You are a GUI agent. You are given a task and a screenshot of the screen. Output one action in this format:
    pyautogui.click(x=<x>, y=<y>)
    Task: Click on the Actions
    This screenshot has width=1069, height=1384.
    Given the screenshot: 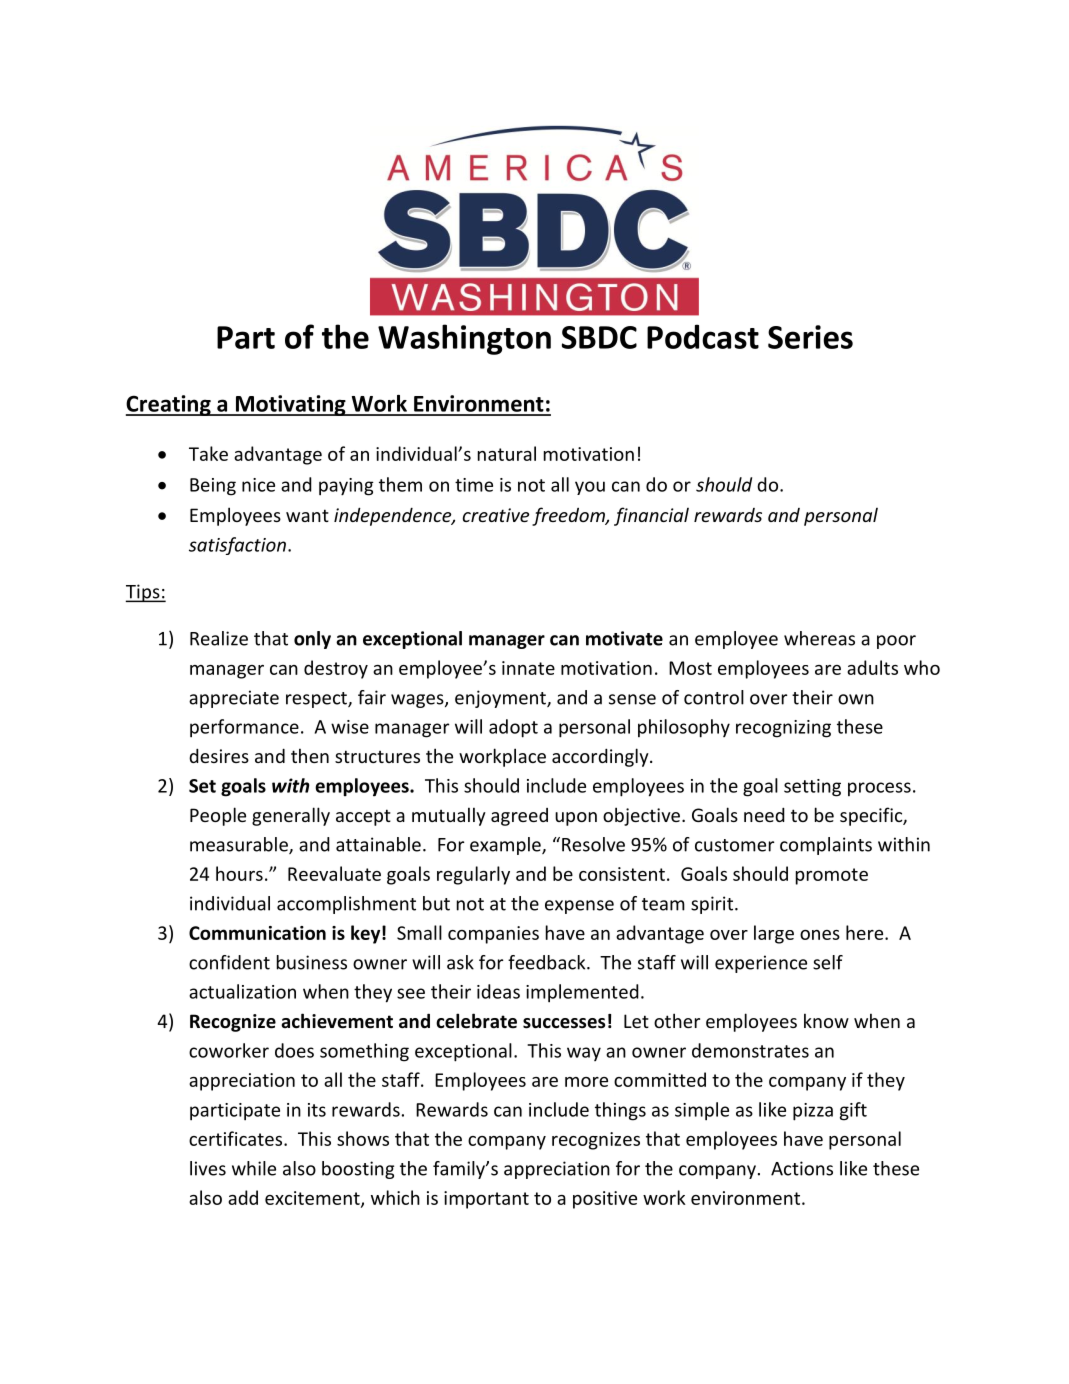 What is the action you would take?
    pyautogui.click(x=802, y=1168)
